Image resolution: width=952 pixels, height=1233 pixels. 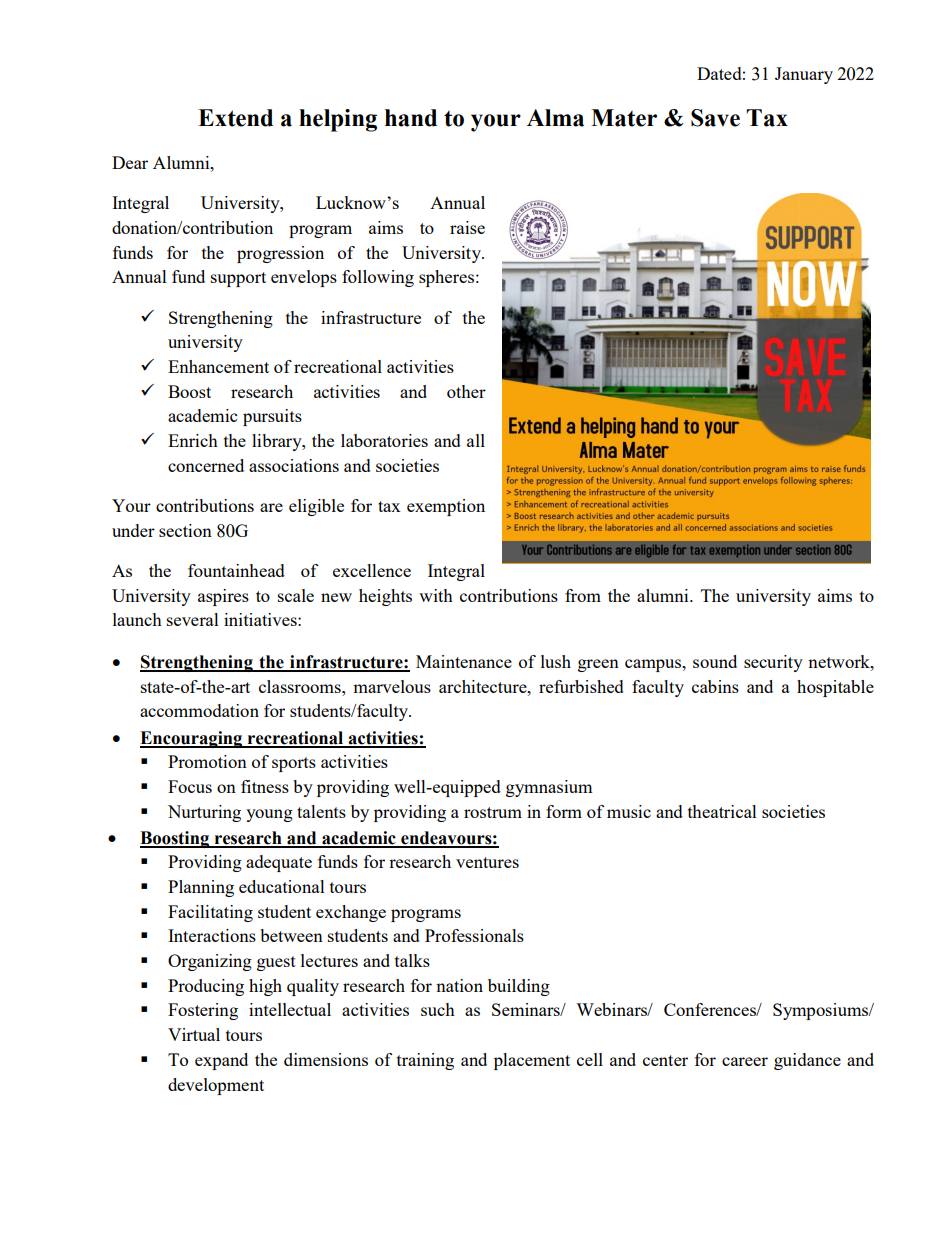 I want to click on architecture, so click(x=484, y=686).
